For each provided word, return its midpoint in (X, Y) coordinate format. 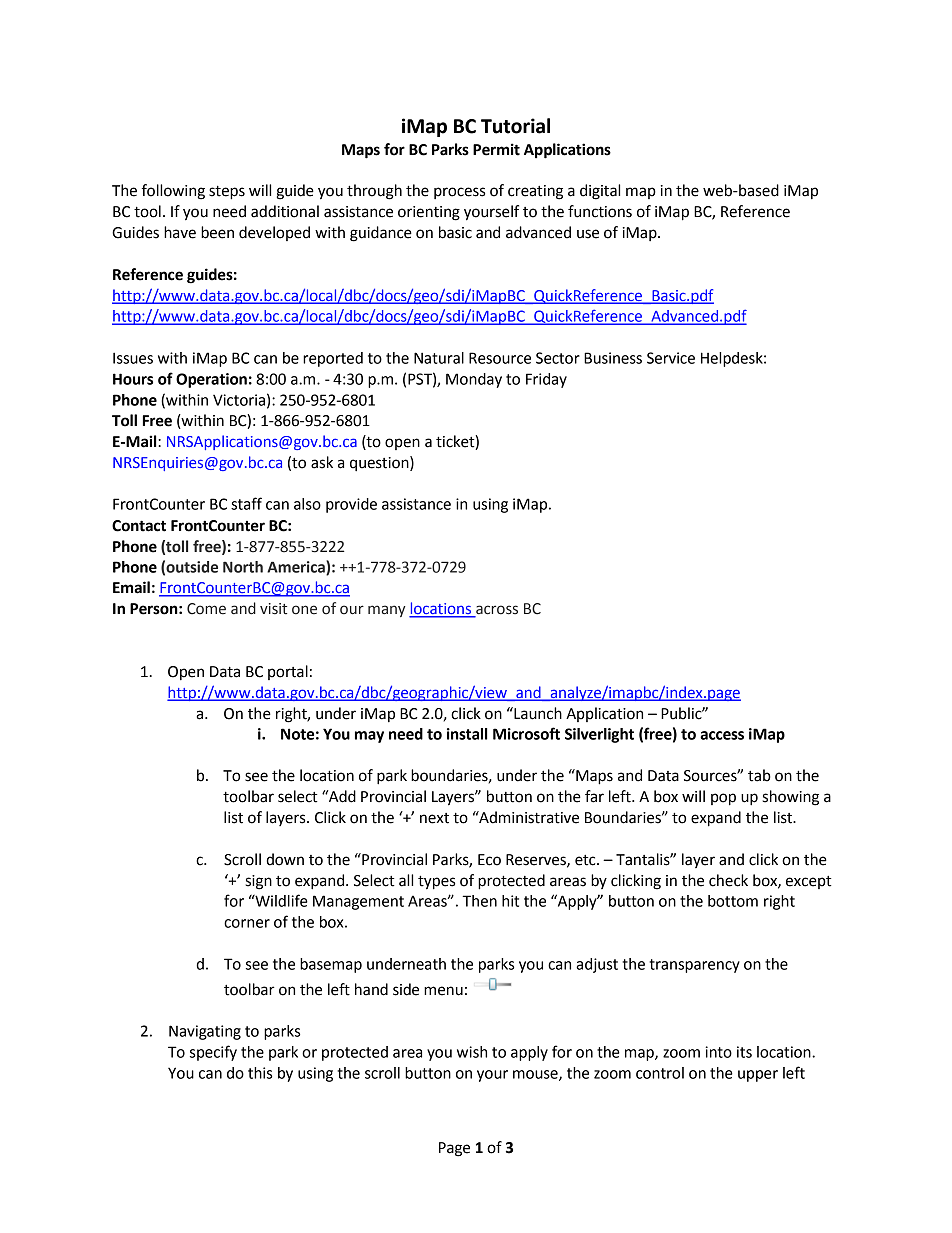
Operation (211, 380)
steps (227, 193)
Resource (500, 358)
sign (259, 882)
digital (600, 192)
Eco (489, 860)
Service (671, 358)
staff (246, 503)
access (722, 735)
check (728, 880)
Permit (496, 149)
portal (288, 672)
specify (213, 1053)
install (467, 734)
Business (613, 358)
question (380, 463)
